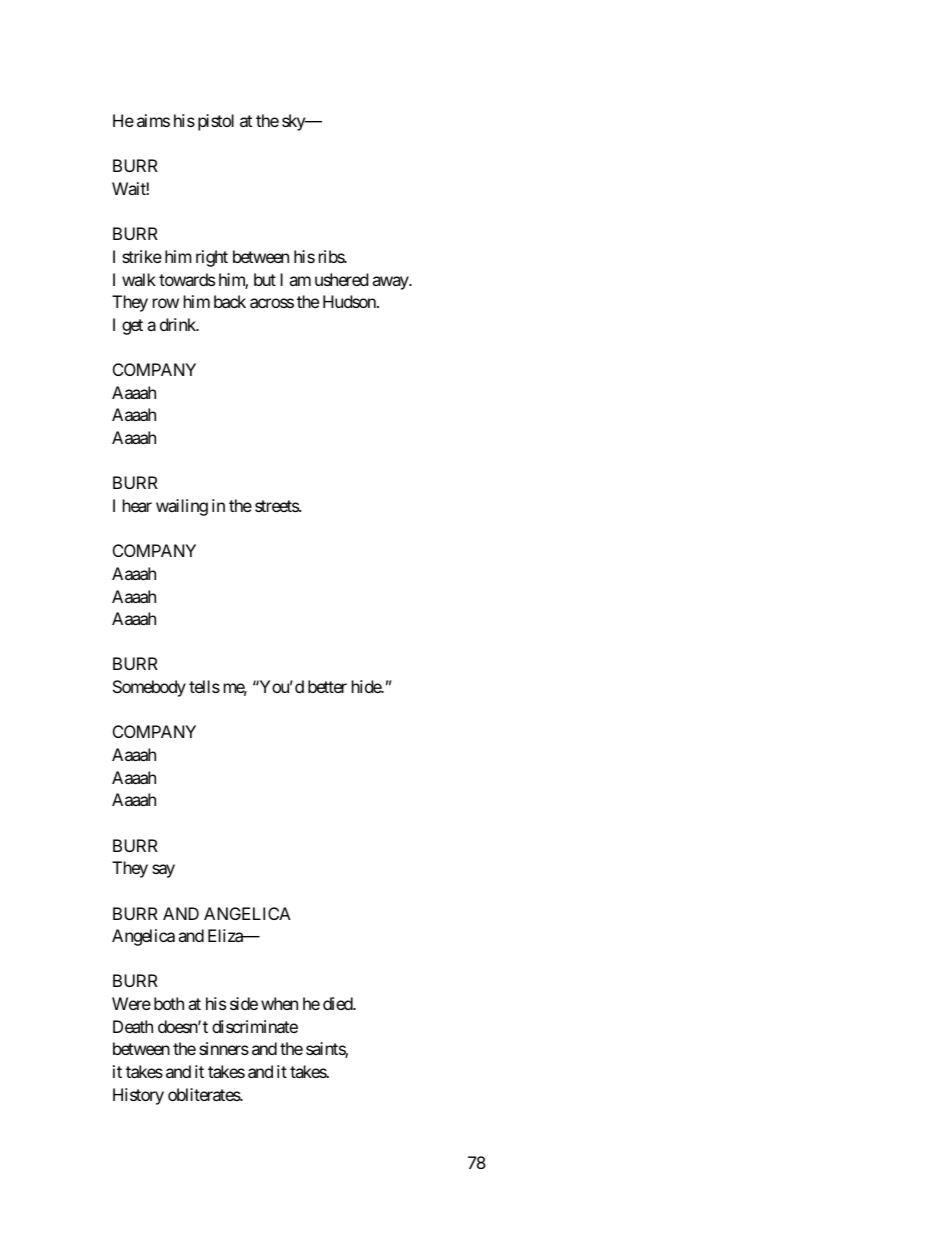 The width and height of the image is (952, 1233). Describe the element at coordinates (216, 122) in the image. I see `pistol` at that location.
